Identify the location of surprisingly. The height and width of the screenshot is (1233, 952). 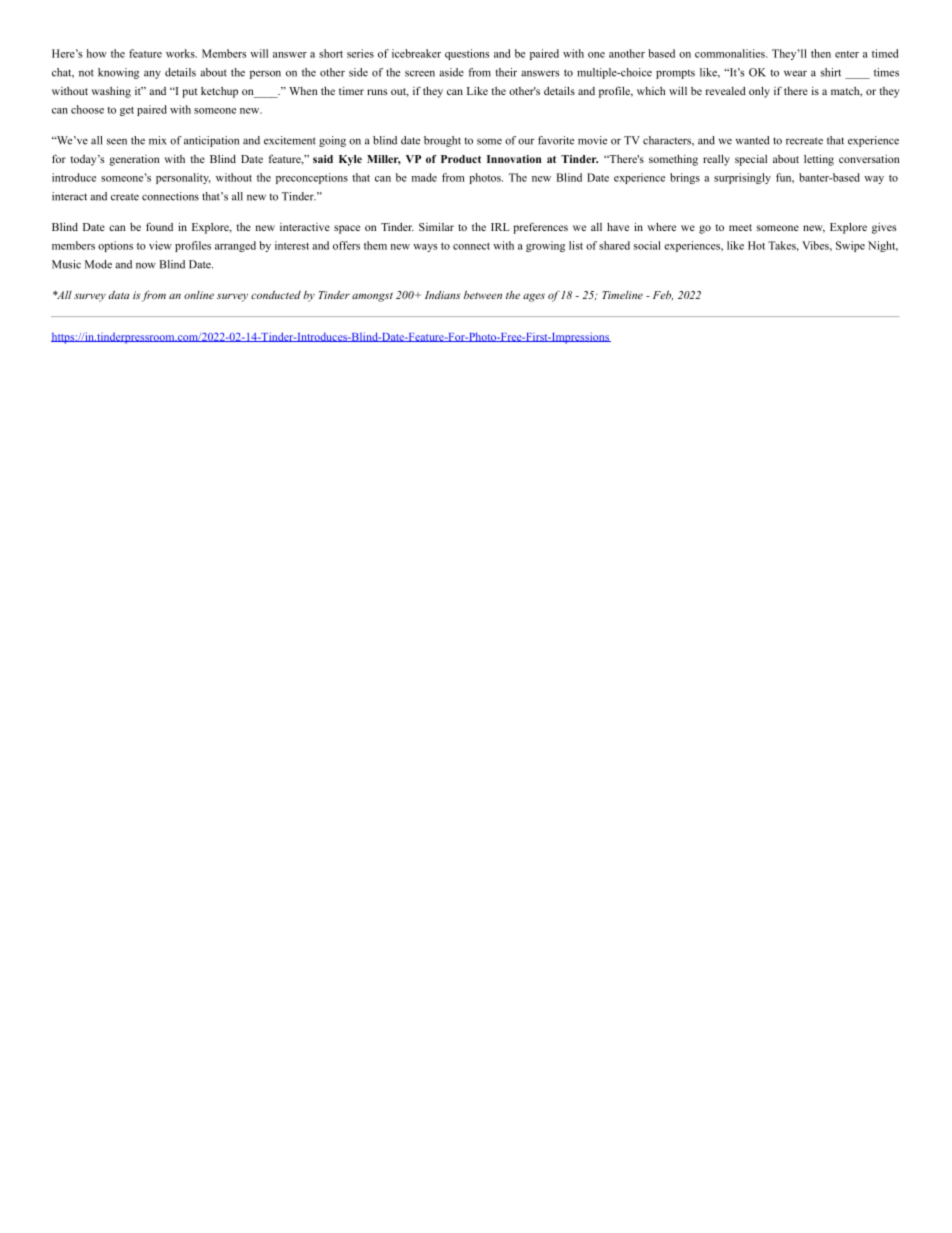
(742, 178).
